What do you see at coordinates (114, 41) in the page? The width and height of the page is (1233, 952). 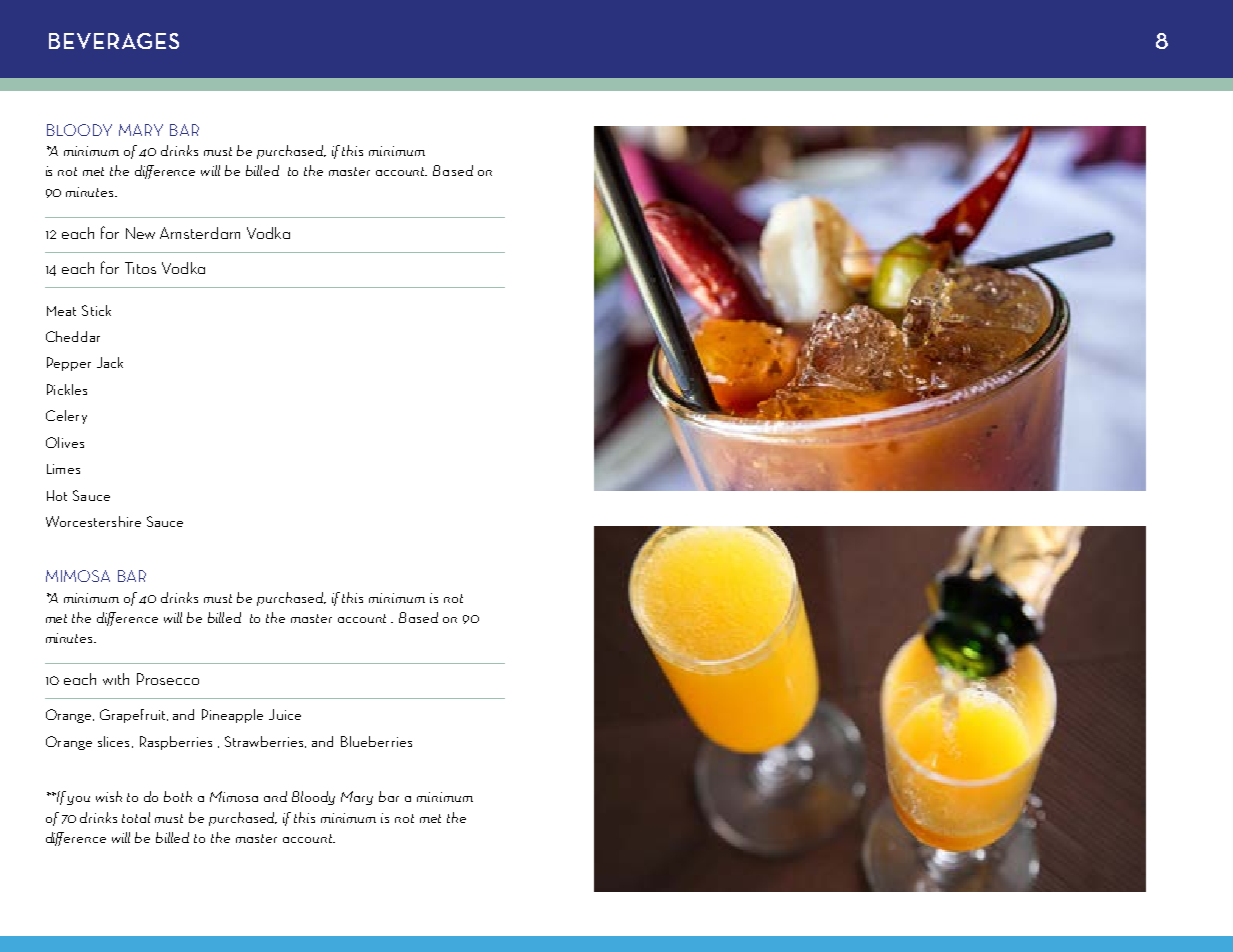 I see `BEVERAGES` at bounding box center [114, 41].
